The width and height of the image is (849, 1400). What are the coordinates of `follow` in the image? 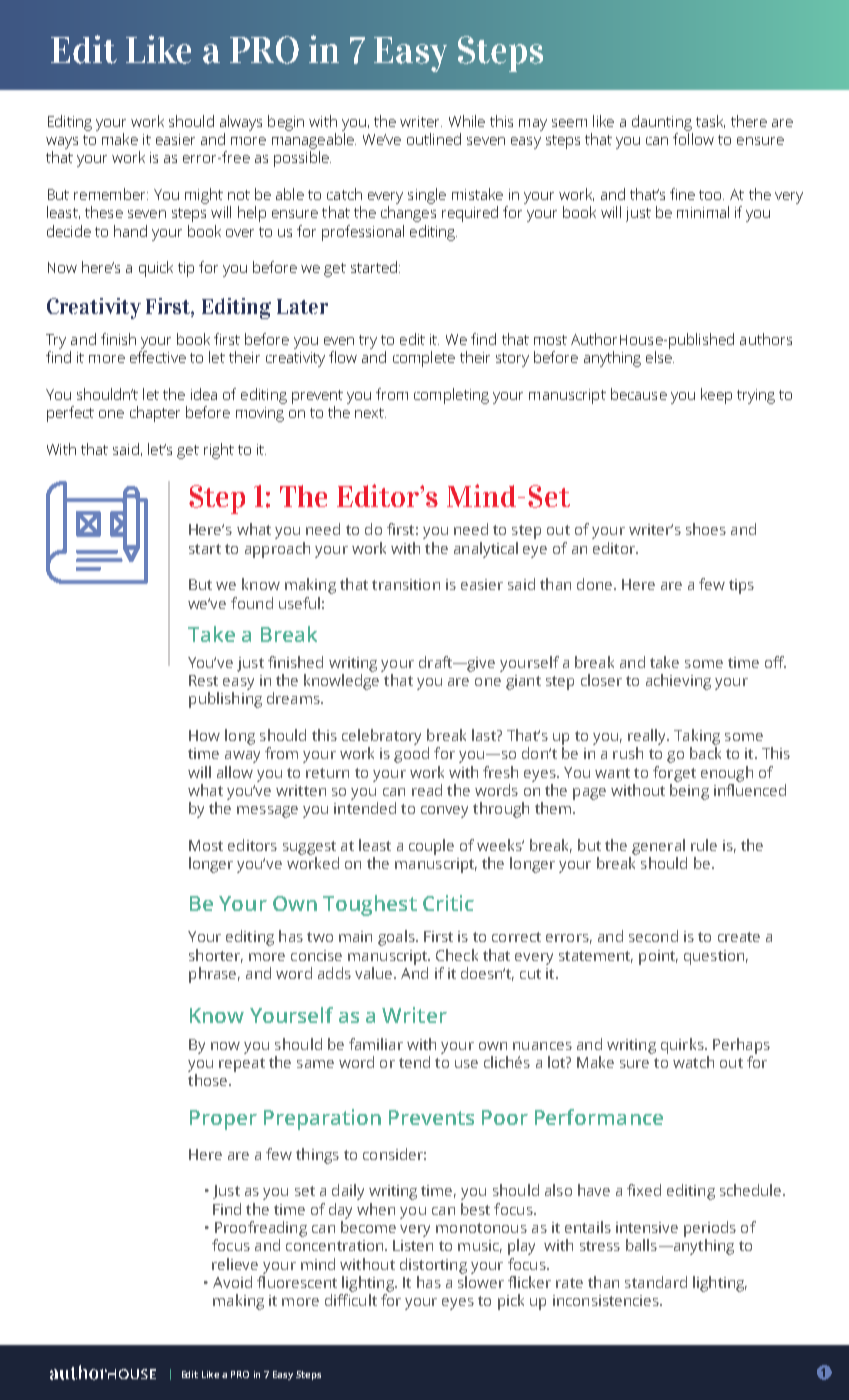 It's located at (693, 139).
